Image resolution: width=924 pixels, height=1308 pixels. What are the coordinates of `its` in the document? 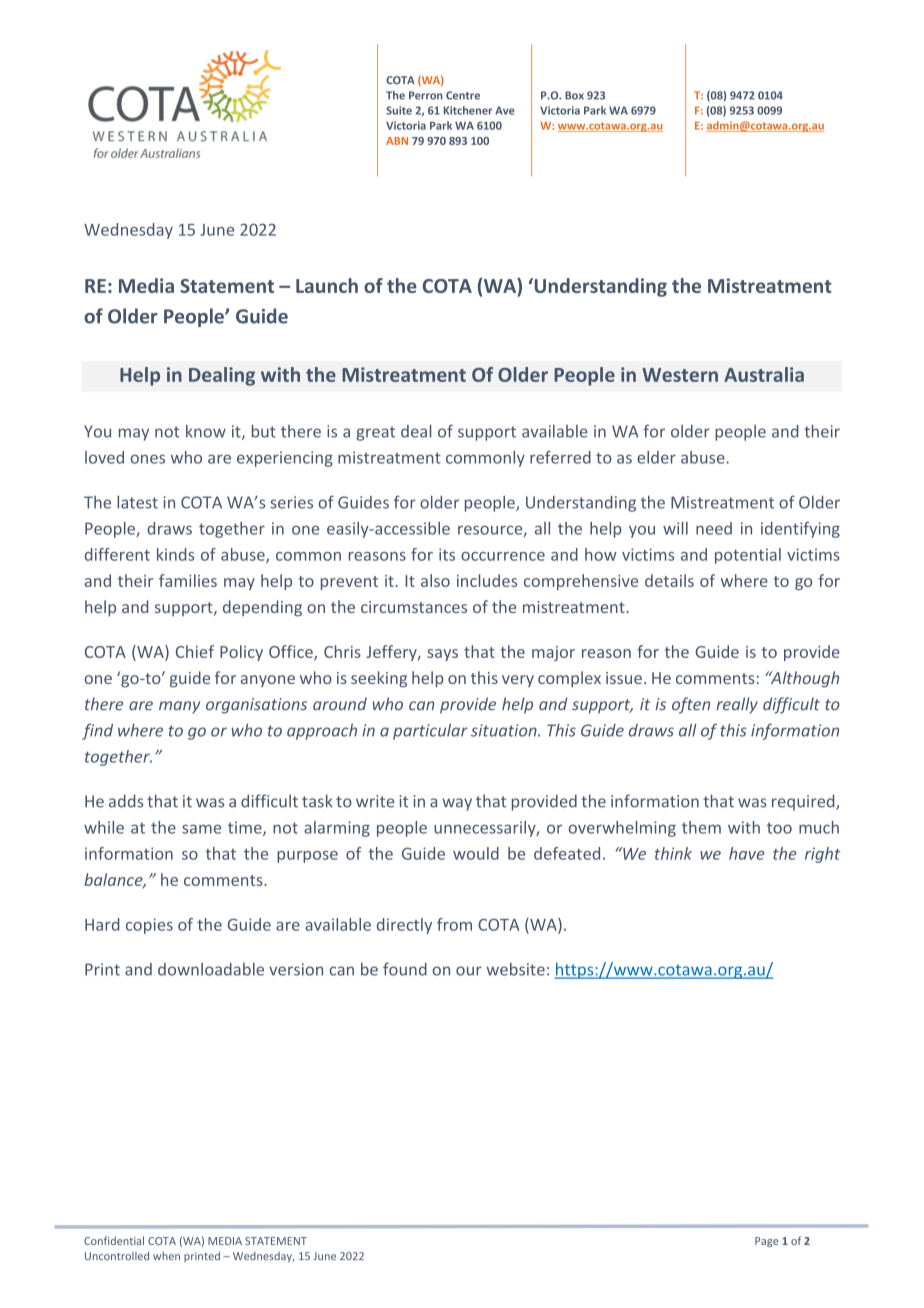 It's located at (447, 554).
